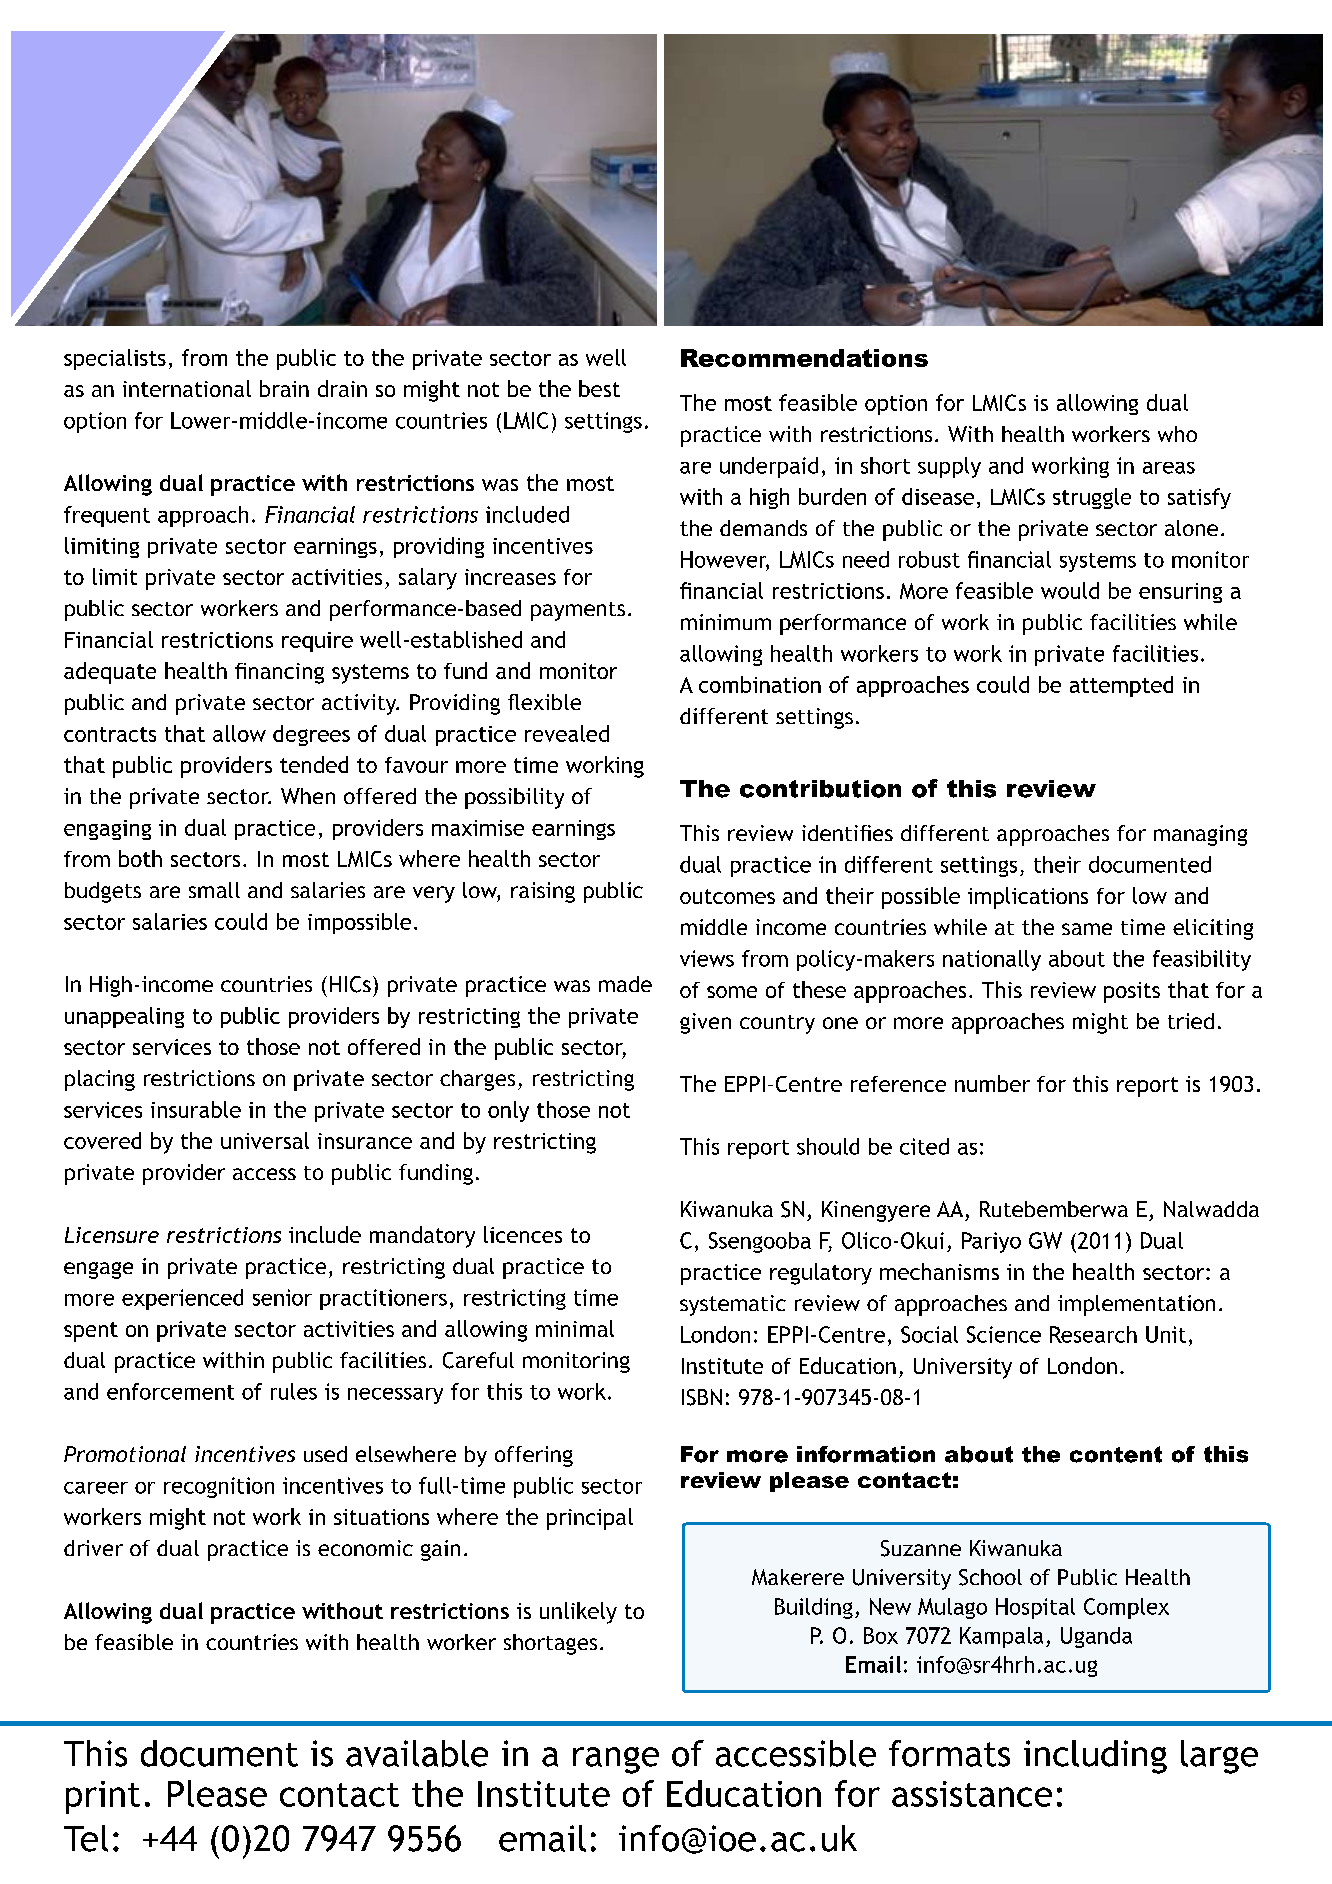 The width and height of the image is (1332, 1884). What do you see at coordinates (182, 1299) in the image?
I see `experienced` at bounding box center [182, 1299].
